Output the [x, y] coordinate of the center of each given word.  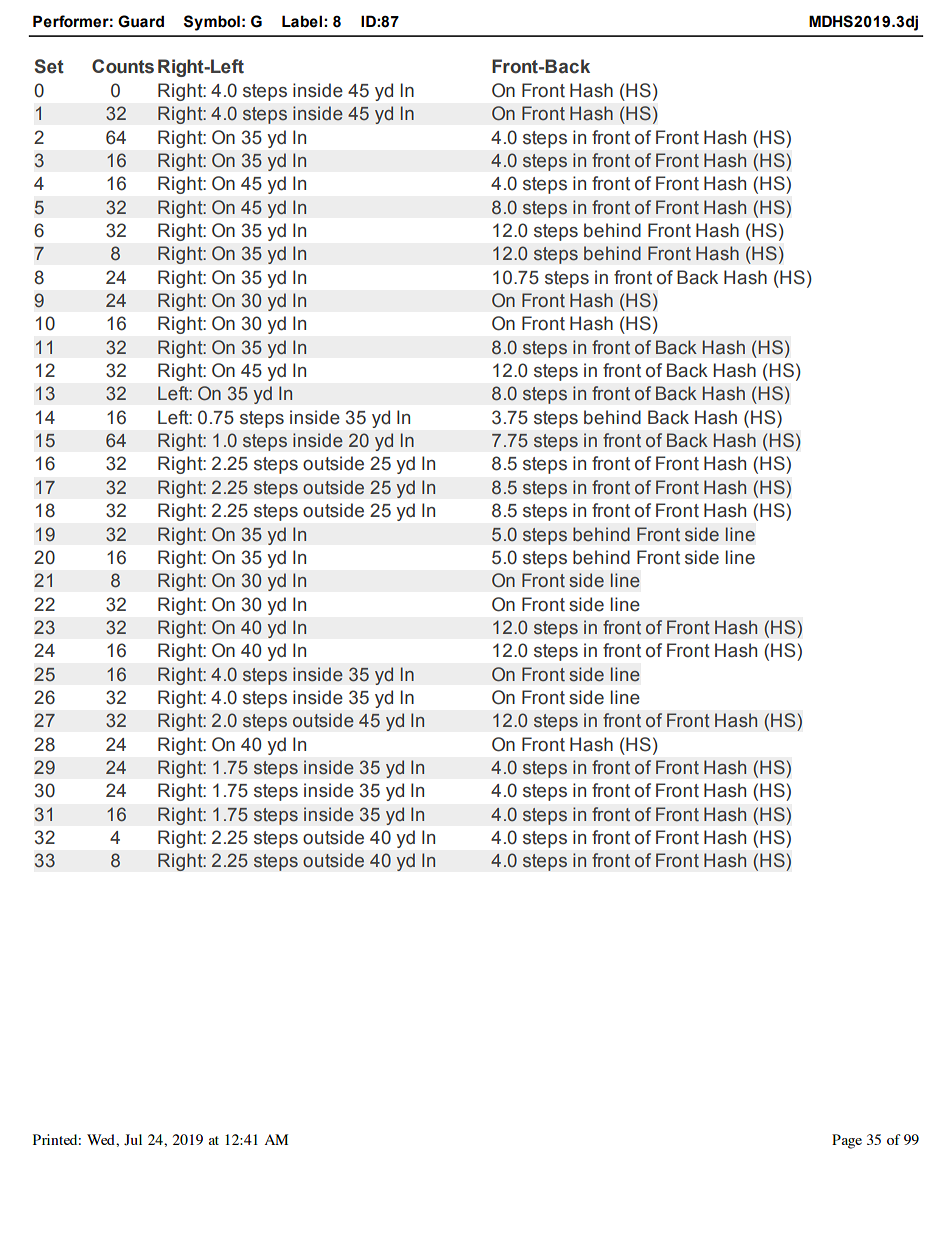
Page [847, 1141]
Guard [141, 21]
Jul [133, 1140]
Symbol [212, 23]
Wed [102, 1139]
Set [49, 66]
